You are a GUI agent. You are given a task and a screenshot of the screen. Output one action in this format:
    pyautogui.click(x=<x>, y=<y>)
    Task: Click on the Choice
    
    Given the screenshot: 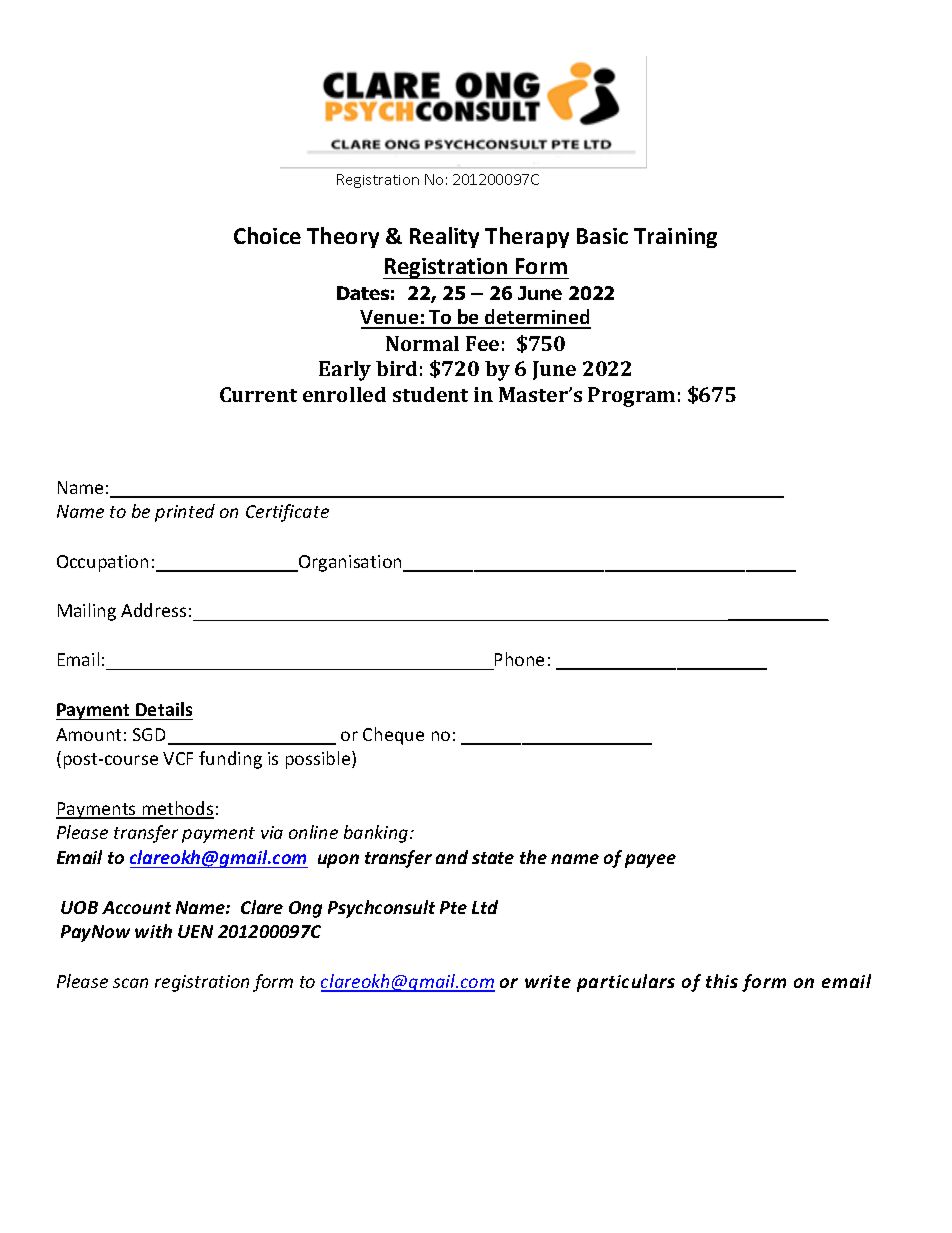 What is the action you would take?
    pyautogui.click(x=267, y=235)
